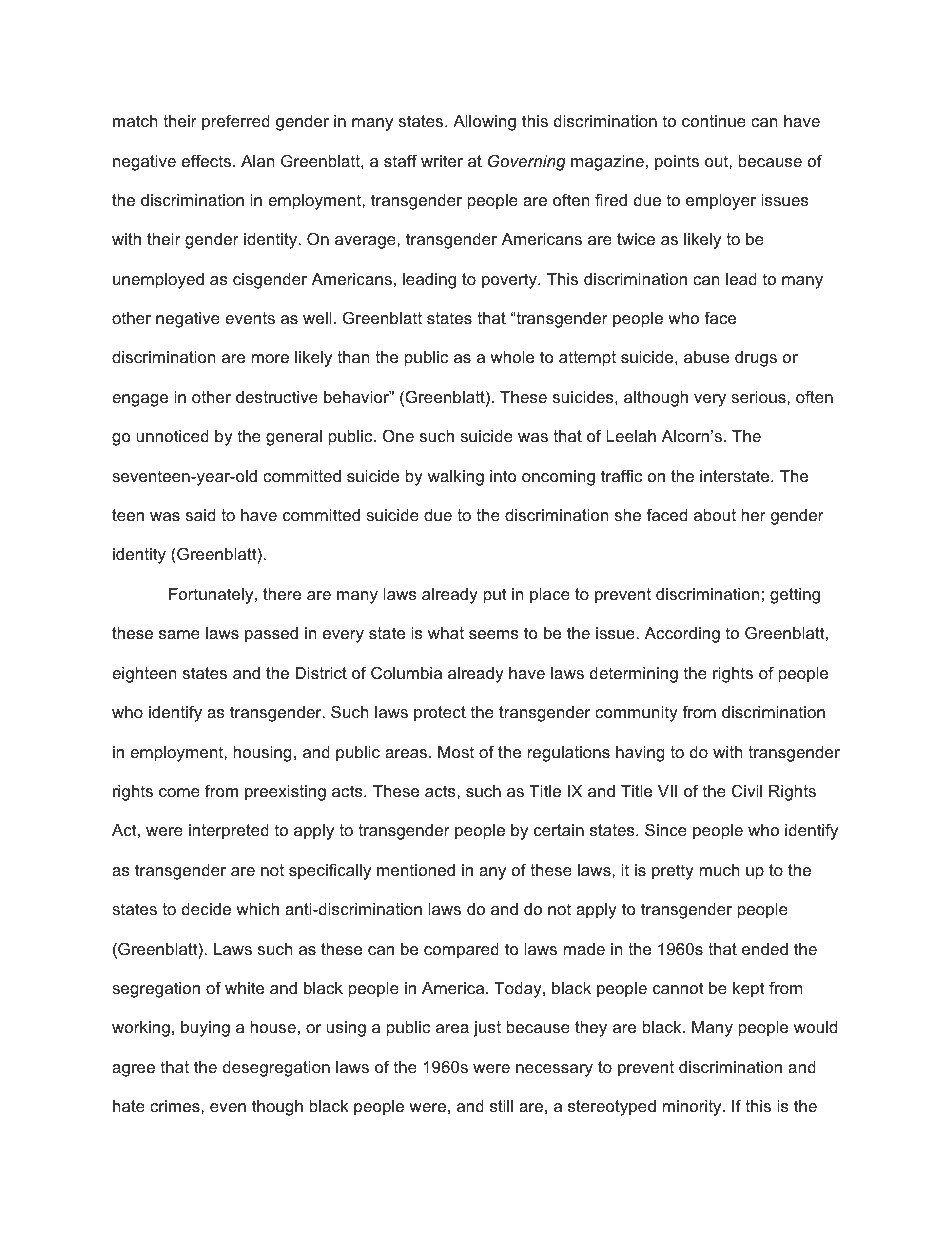 This page has height=1233, width=952. What do you see at coordinates (495, 596) in the page?
I see `put` at bounding box center [495, 596].
